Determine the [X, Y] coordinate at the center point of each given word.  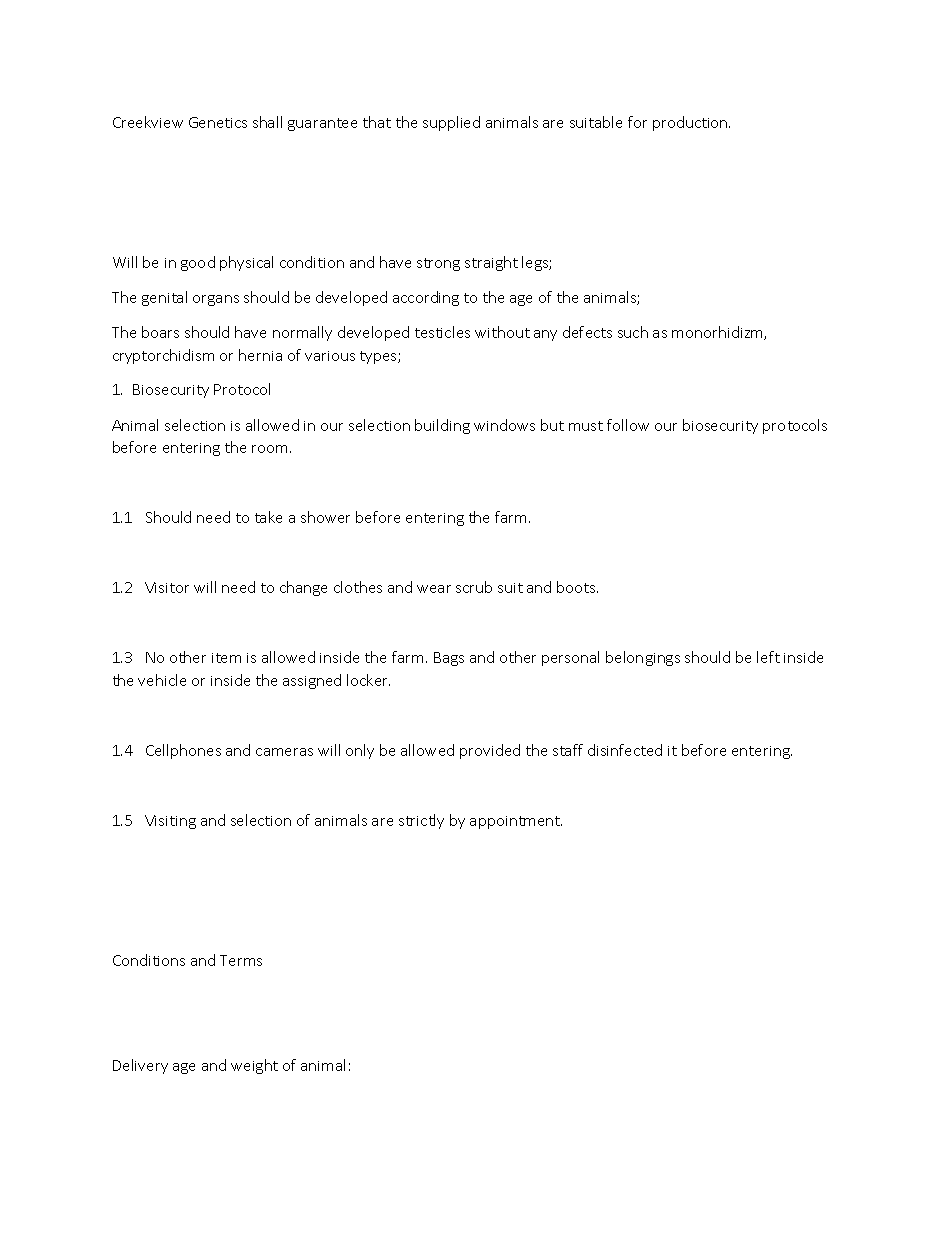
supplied [451, 123]
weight [254, 1066]
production [691, 123]
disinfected [625, 750]
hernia [260, 355]
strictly [421, 821]
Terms [241, 960]
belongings [643, 658]
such [633, 332]
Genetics [218, 122]
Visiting [170, 822]
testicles [442, 332]
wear [434, 589]
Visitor [167, 587]
